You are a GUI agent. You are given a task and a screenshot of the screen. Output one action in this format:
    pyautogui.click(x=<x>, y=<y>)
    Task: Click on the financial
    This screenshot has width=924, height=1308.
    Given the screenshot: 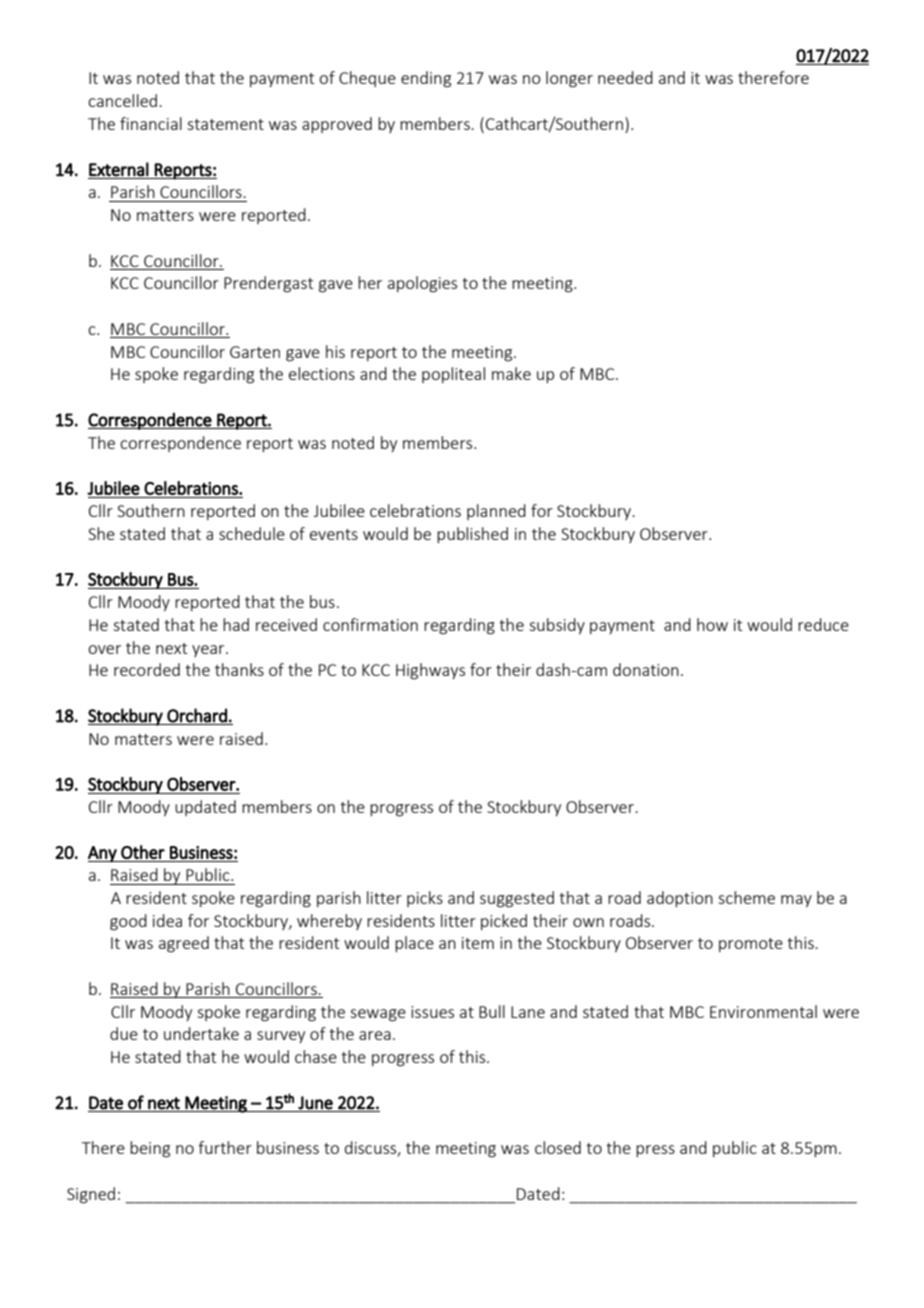 What is the action you would take?
    pyautogui.click(x=151, y=123)
